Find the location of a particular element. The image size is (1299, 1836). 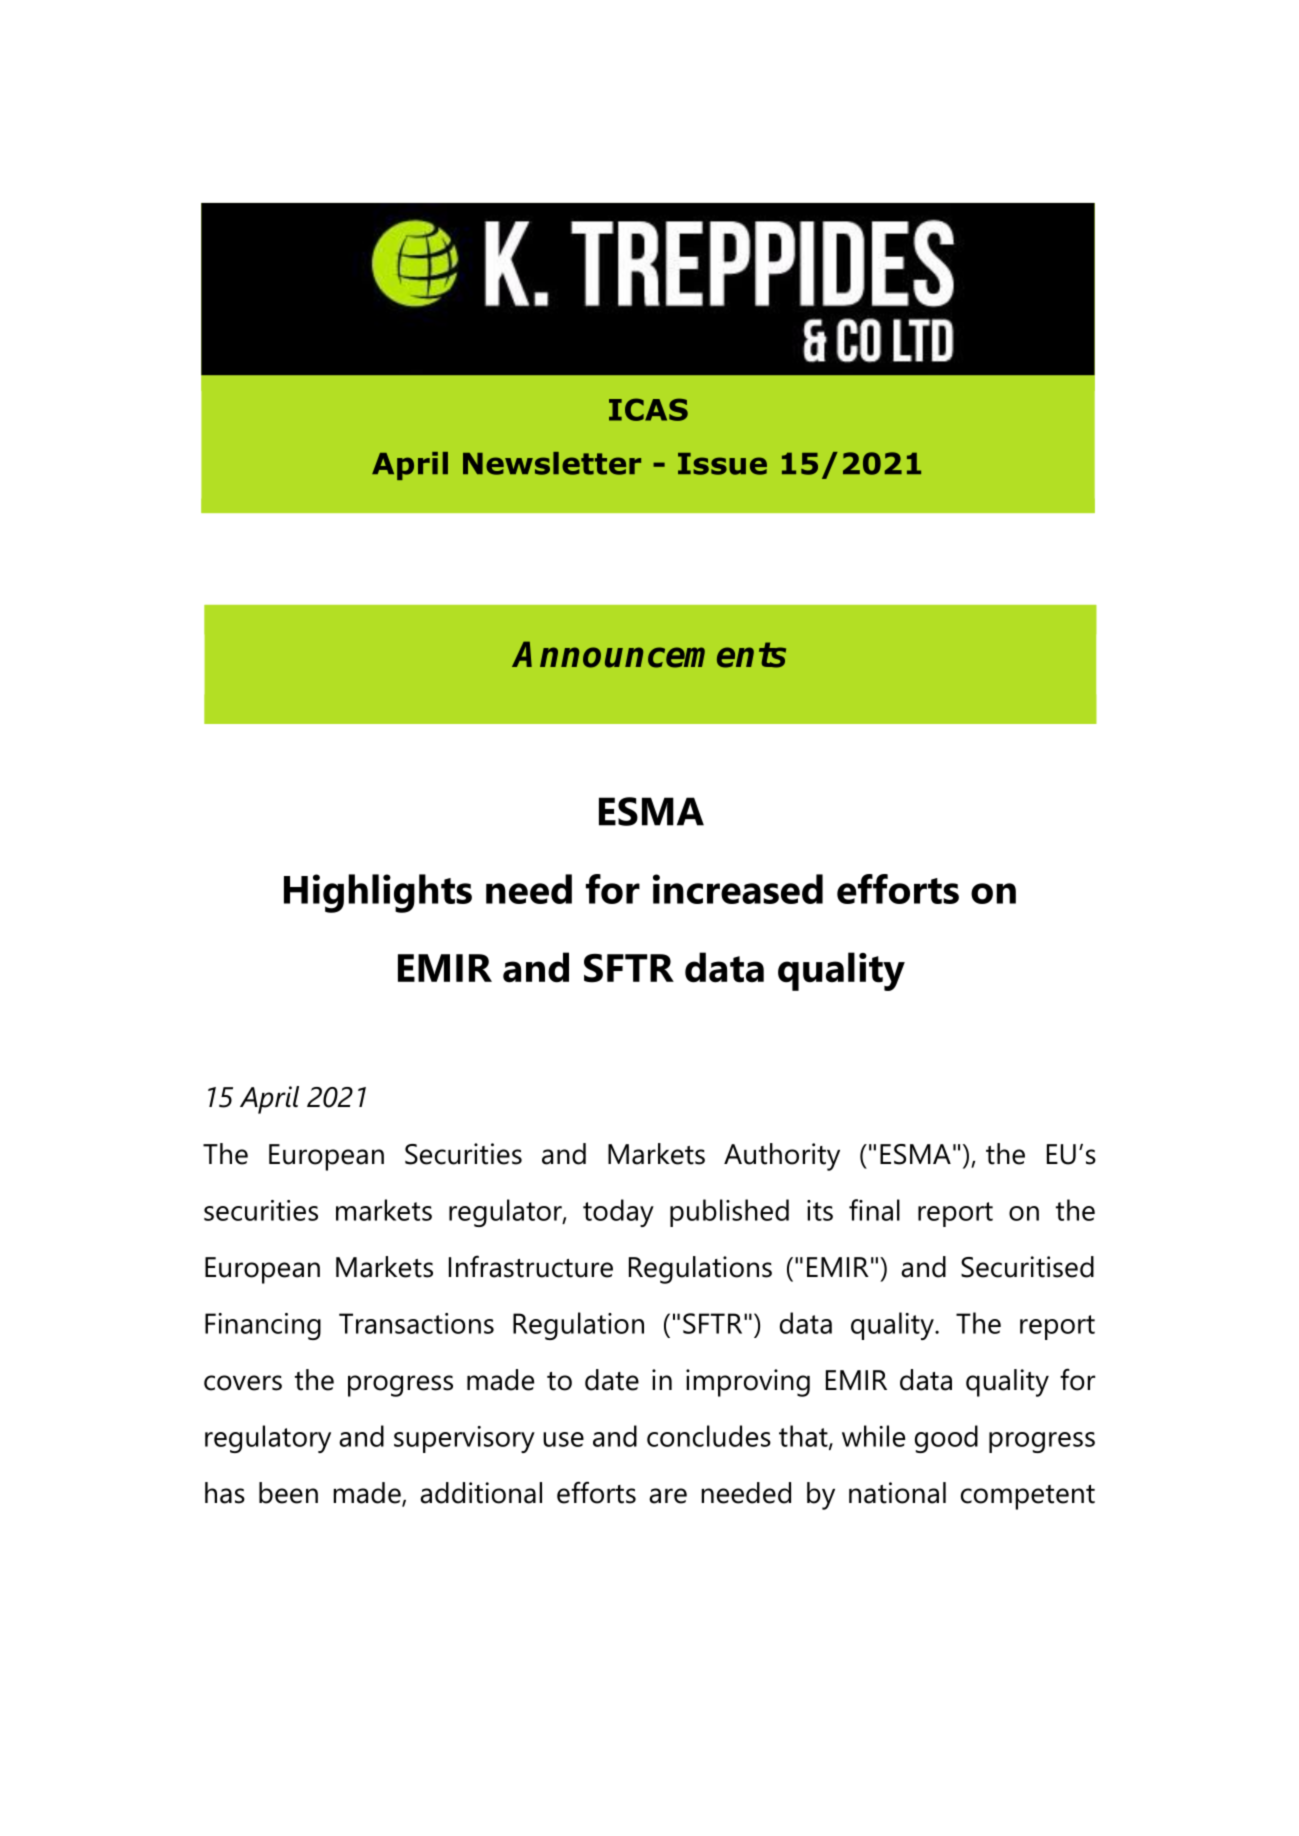

ICAS is located at coordinates (648, 409).
